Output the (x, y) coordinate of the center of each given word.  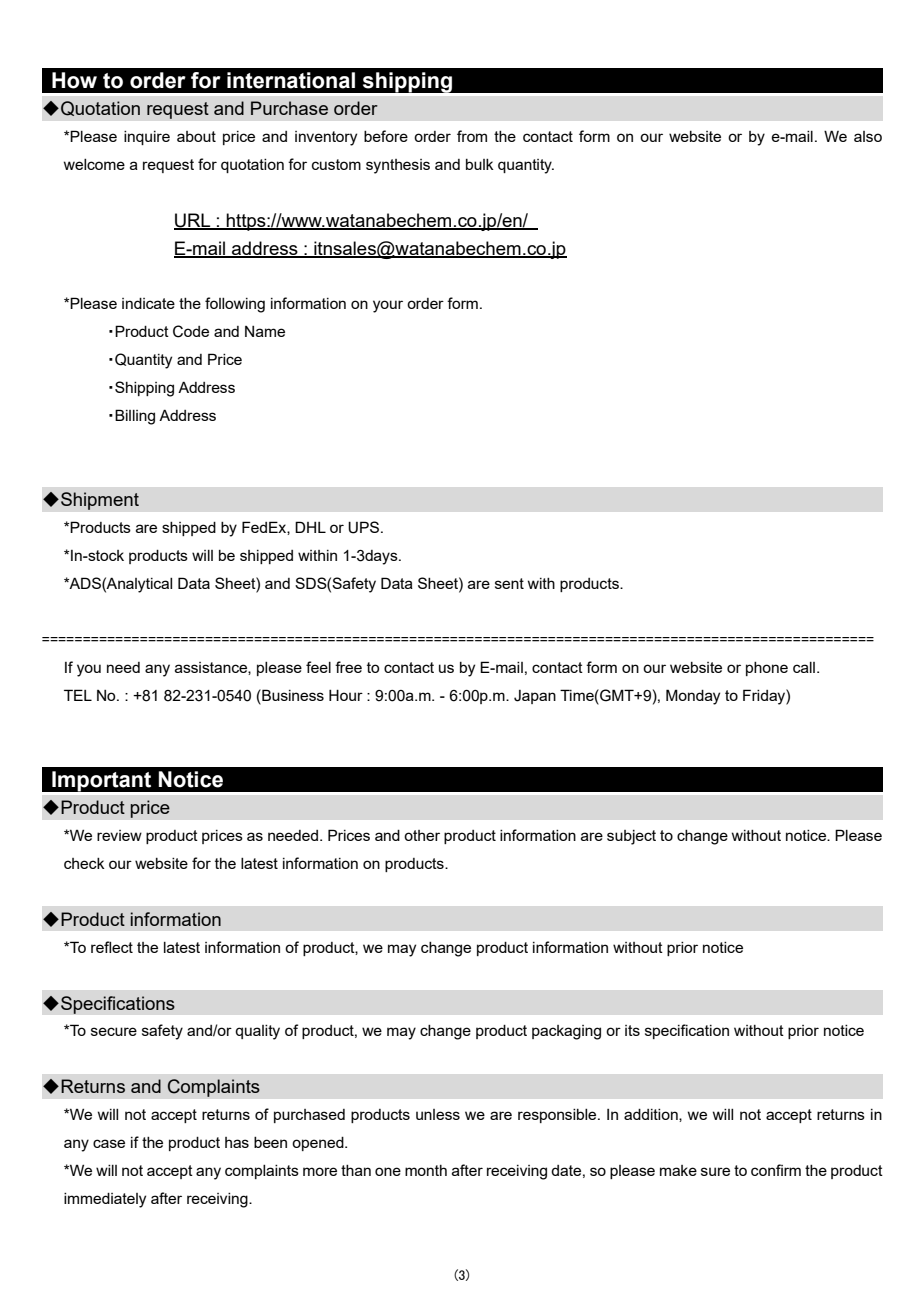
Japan (535, 697)
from (472, 136)
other (422, 835)
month (426, 1170)
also (868, 136)
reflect (112, 947)
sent (509, 583)
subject (631, 837)
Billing (135, 417)
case (109, 1143)
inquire (147, 138)
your (388, 306)
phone (767, 669)
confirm (776, 1170)
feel (318, 667)
